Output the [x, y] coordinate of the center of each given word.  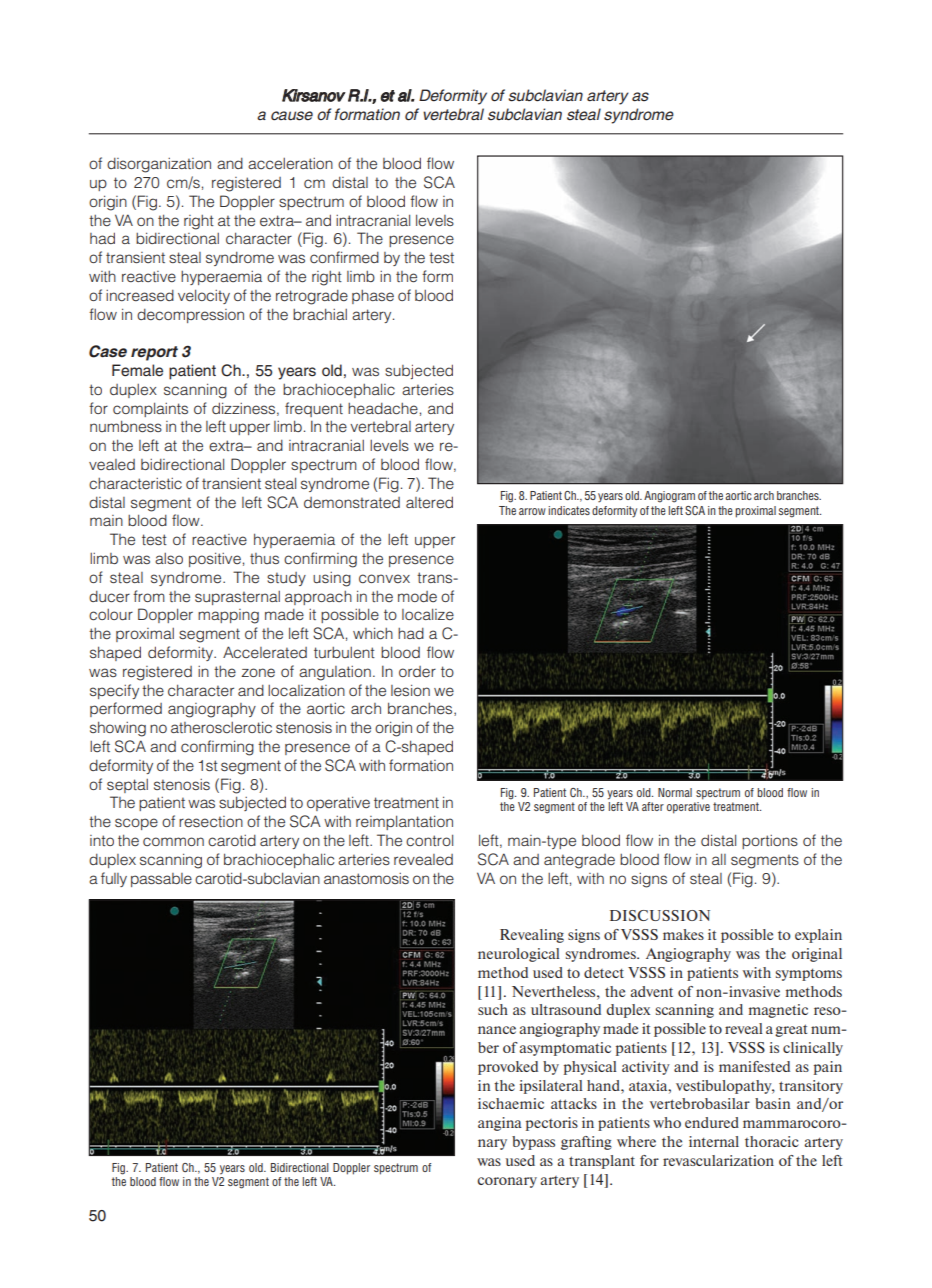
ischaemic [511, 1103]
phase [373, 297]
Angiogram [669, 497]
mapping [228, 616]
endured [712, 1122]
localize [428, 614]
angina [500, 1124]
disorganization [159, 165]
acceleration [290, 164]
